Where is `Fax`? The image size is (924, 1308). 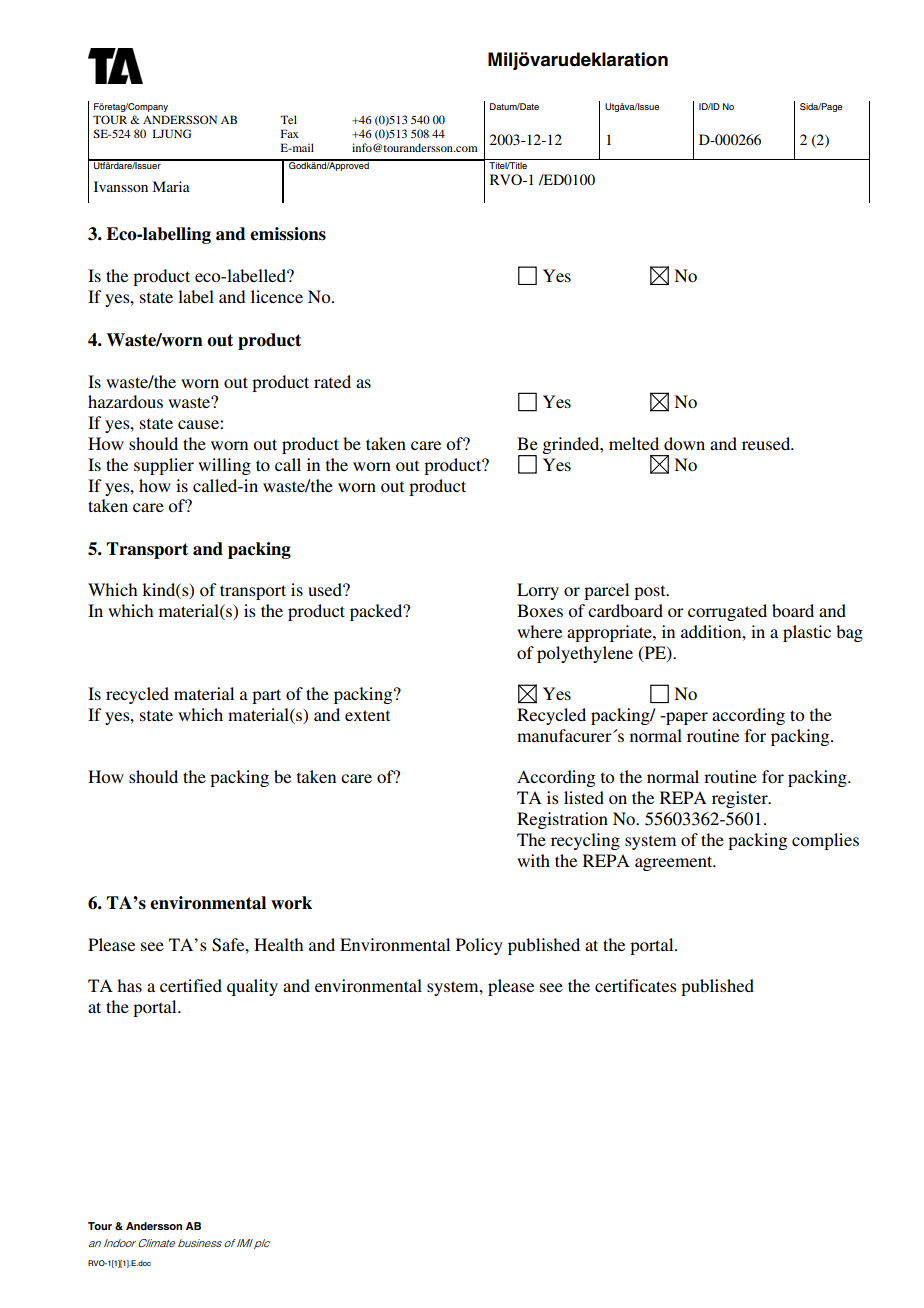
Fax is located at coordinates (290, 133).
